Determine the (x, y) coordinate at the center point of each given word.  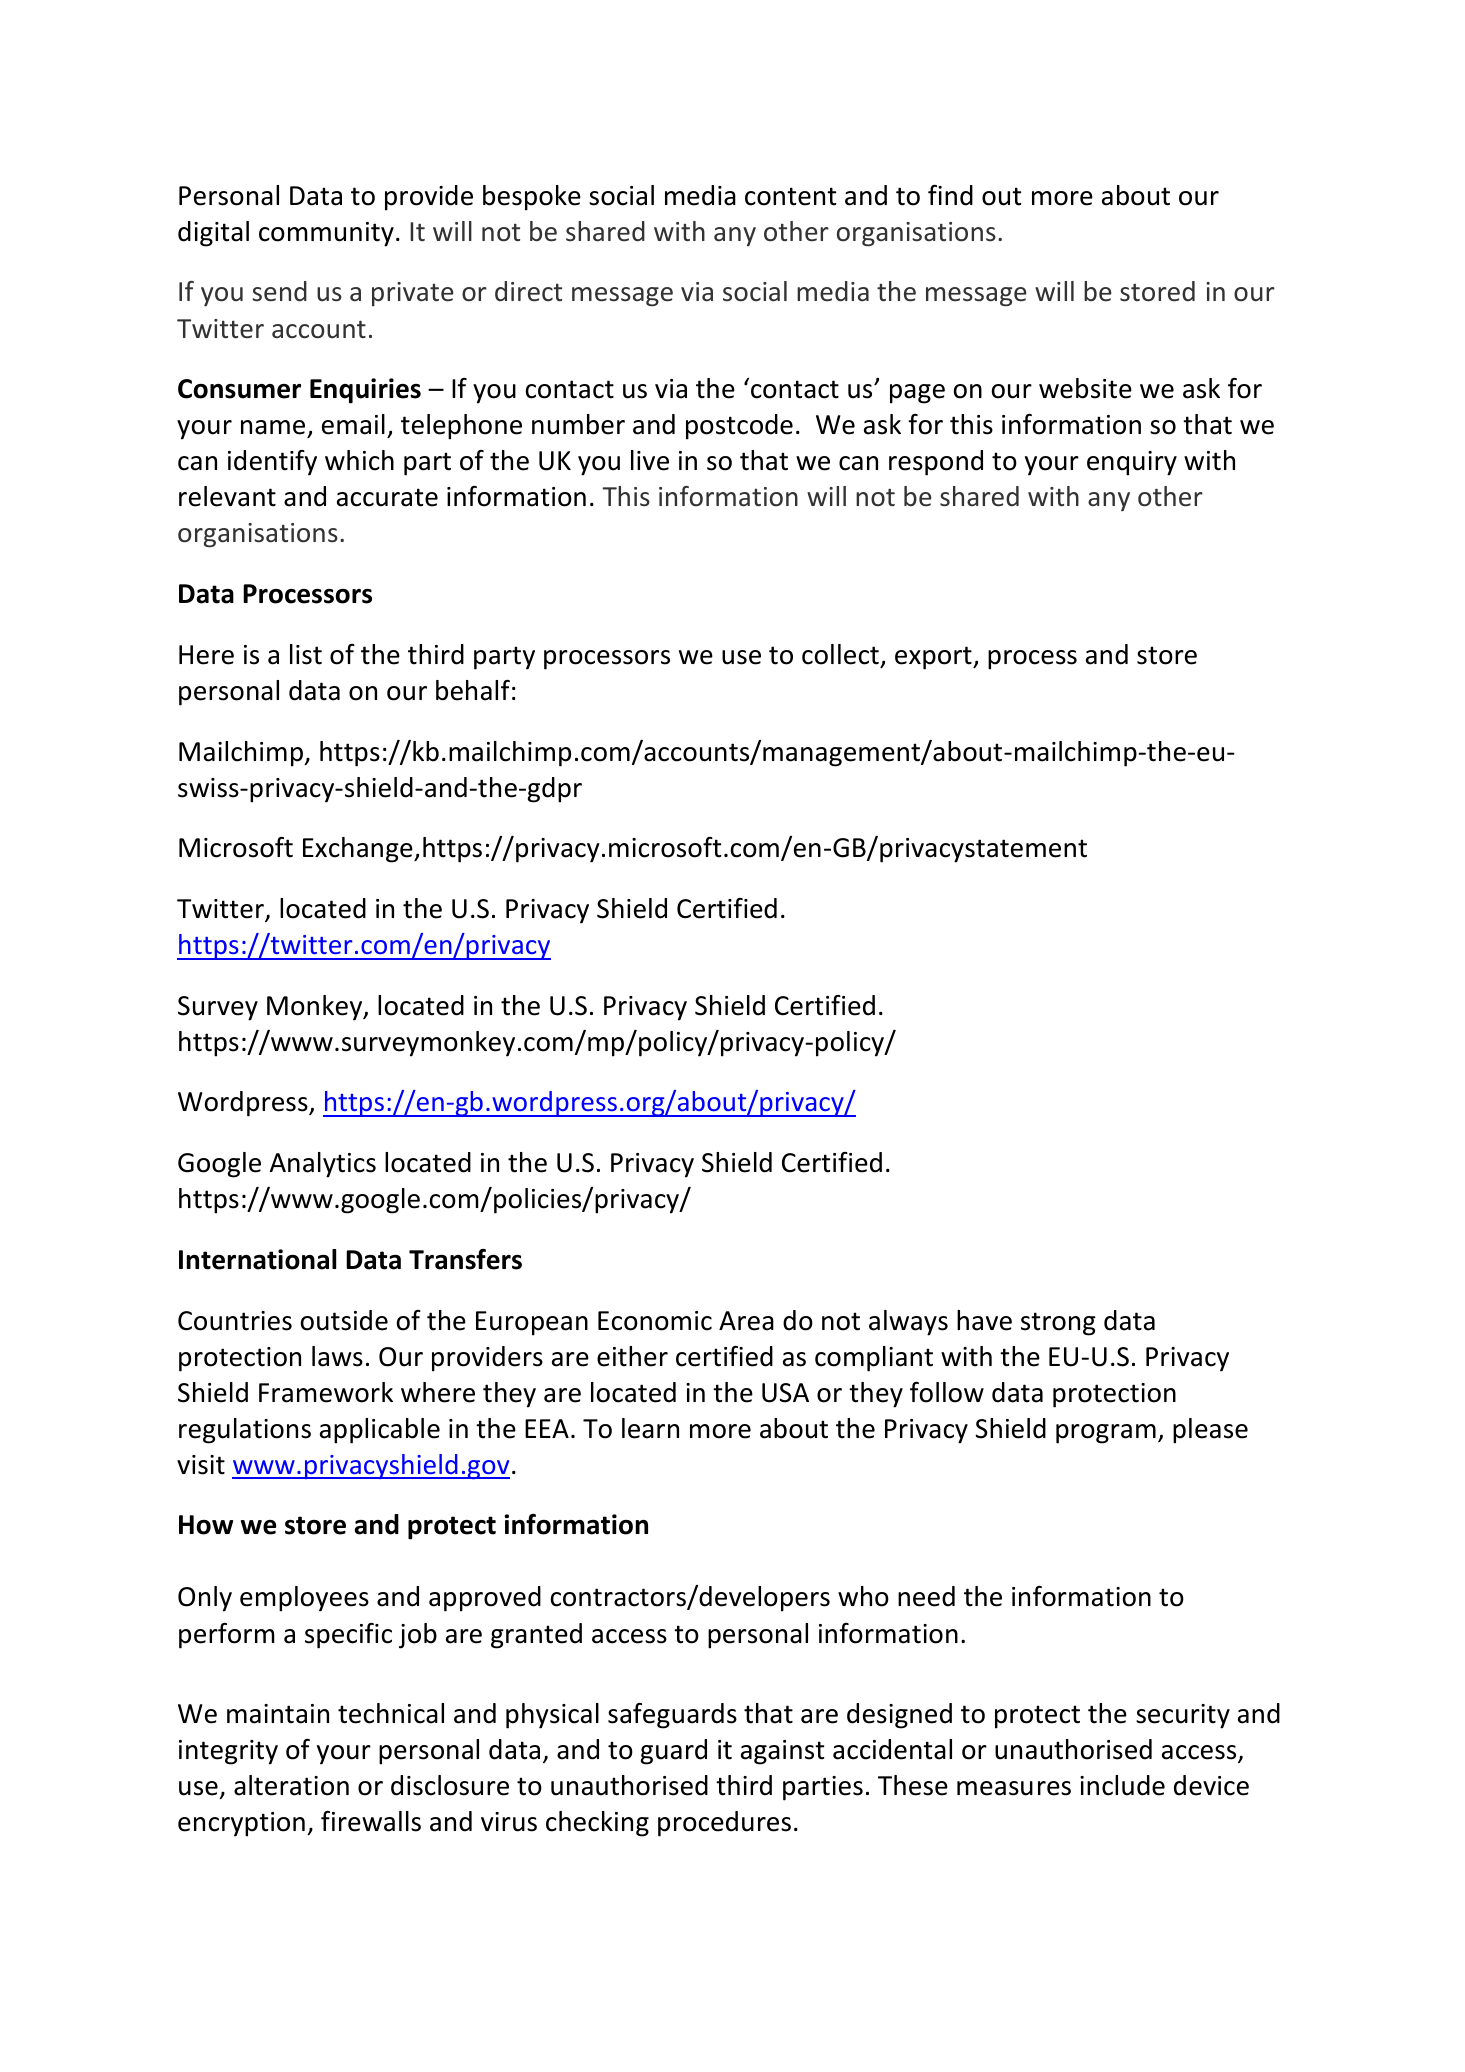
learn (650, 1428)
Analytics (323, 1165)
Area (746, 1321)
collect (840, 654)
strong (1058, 1324)
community (326, 234)
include (1122, 1785)
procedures (724, 1824)
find (950, 195)
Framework (326, 1392)
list (306, 654)
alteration (291, 1785)
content (790, 196)
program (1106, 1434)
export (934, 658)
